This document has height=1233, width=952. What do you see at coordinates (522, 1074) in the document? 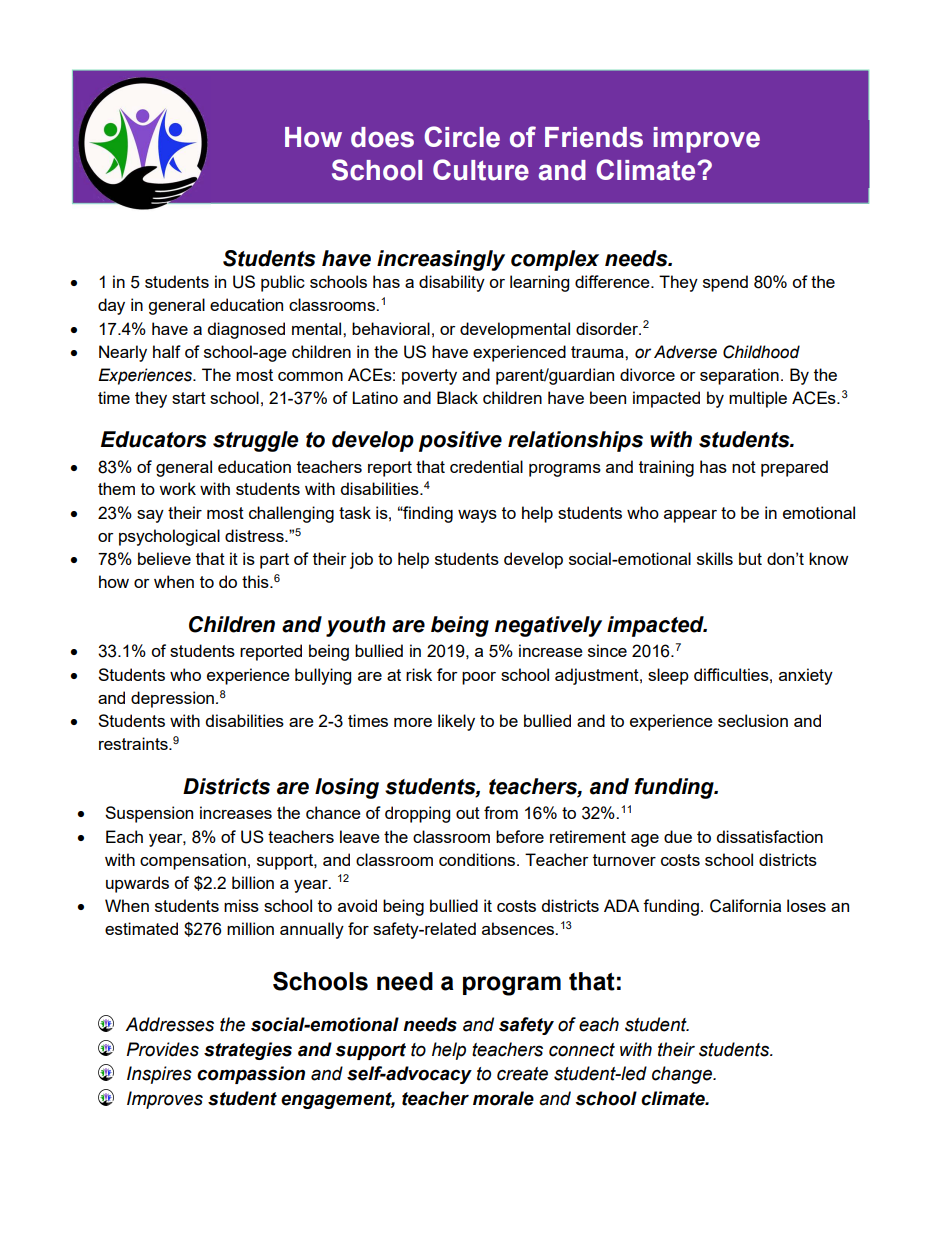
I see `create` at bounding box center [522, 1074].
